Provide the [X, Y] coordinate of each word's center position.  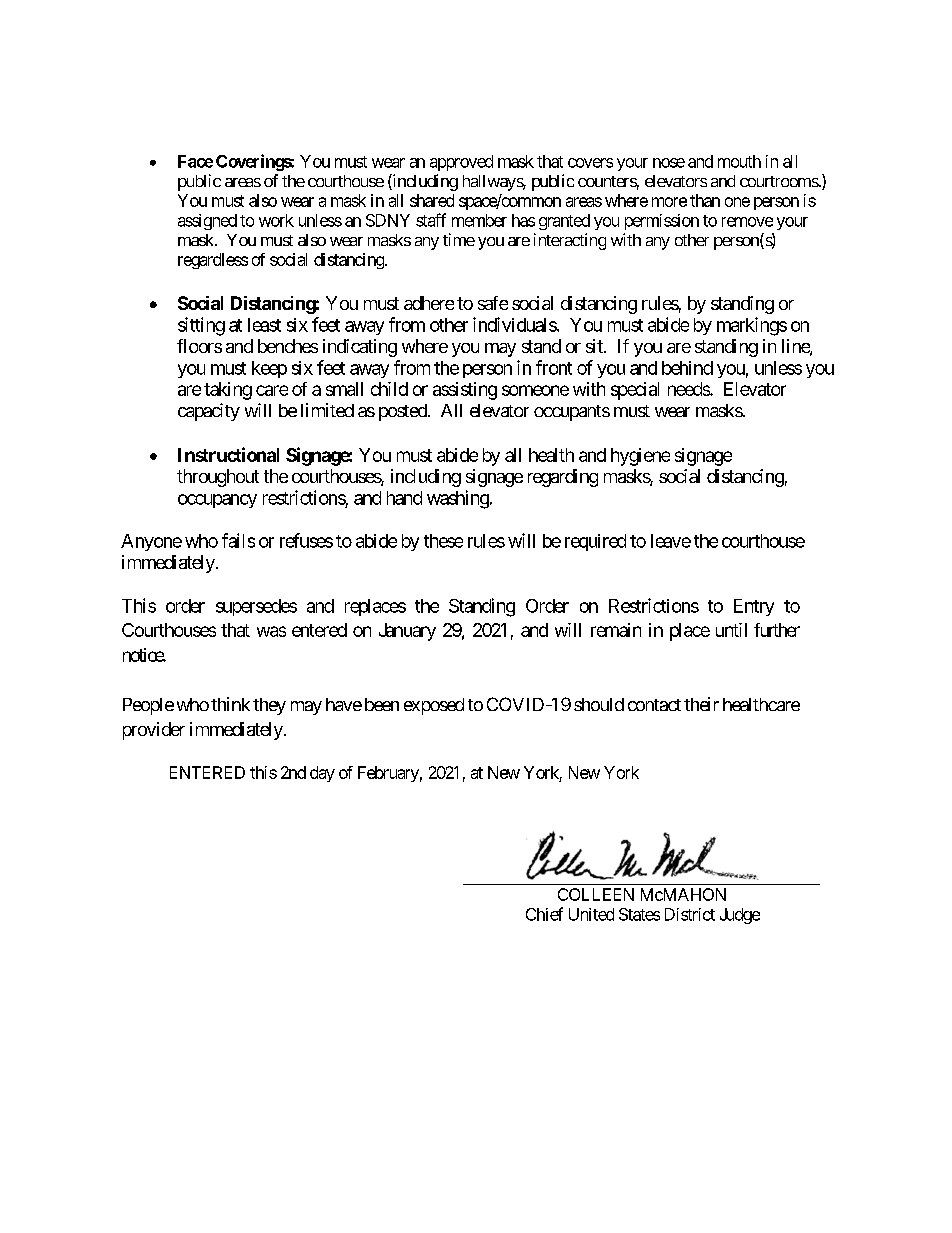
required [595, 542]
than [705, 200]
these [443, 541]
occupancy [217, 501]
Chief [544, 914]
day [322, 774]
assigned [207, 222]
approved [461, 163]
